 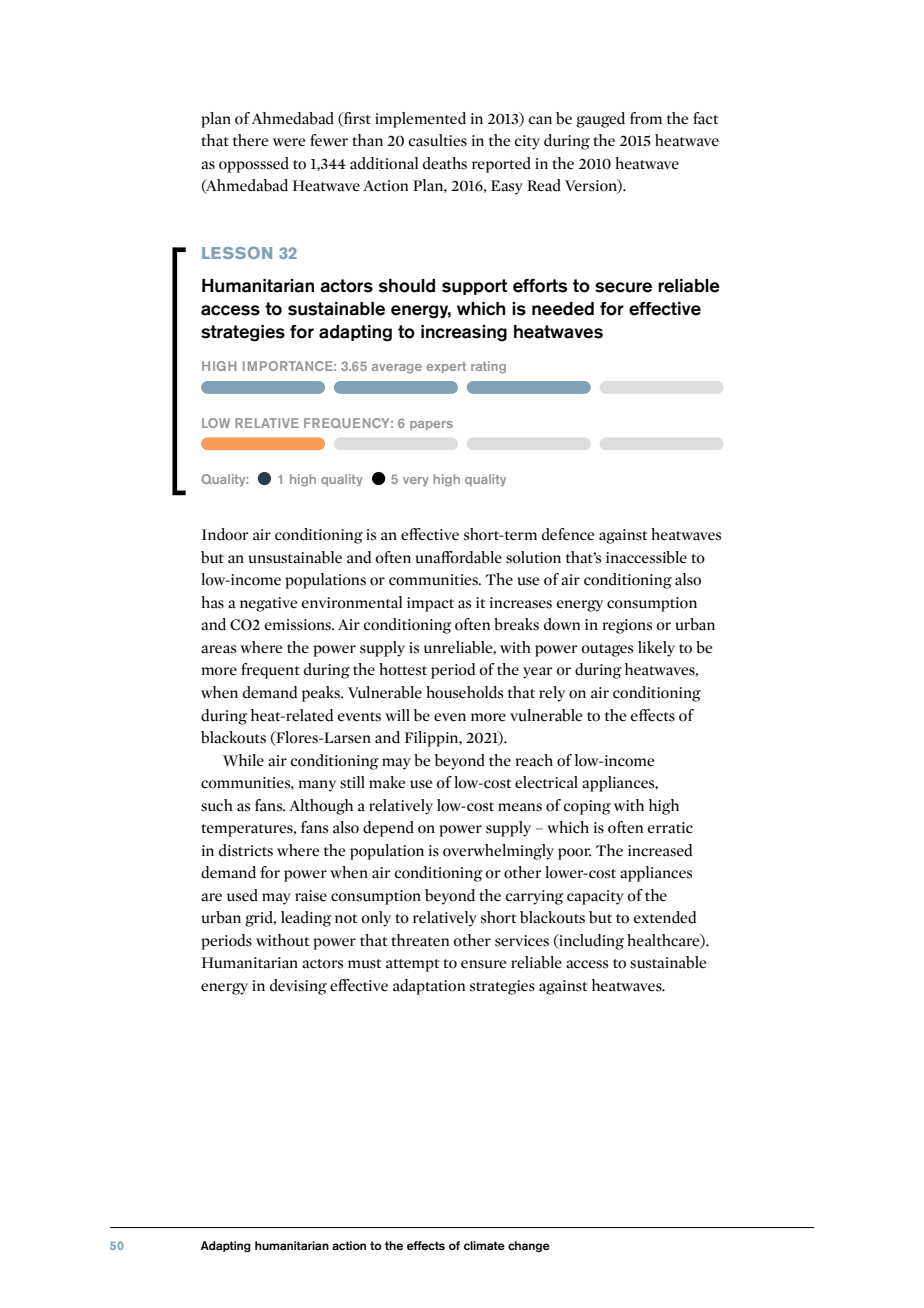 I want to click on secure, so click(x=623, y=287).
